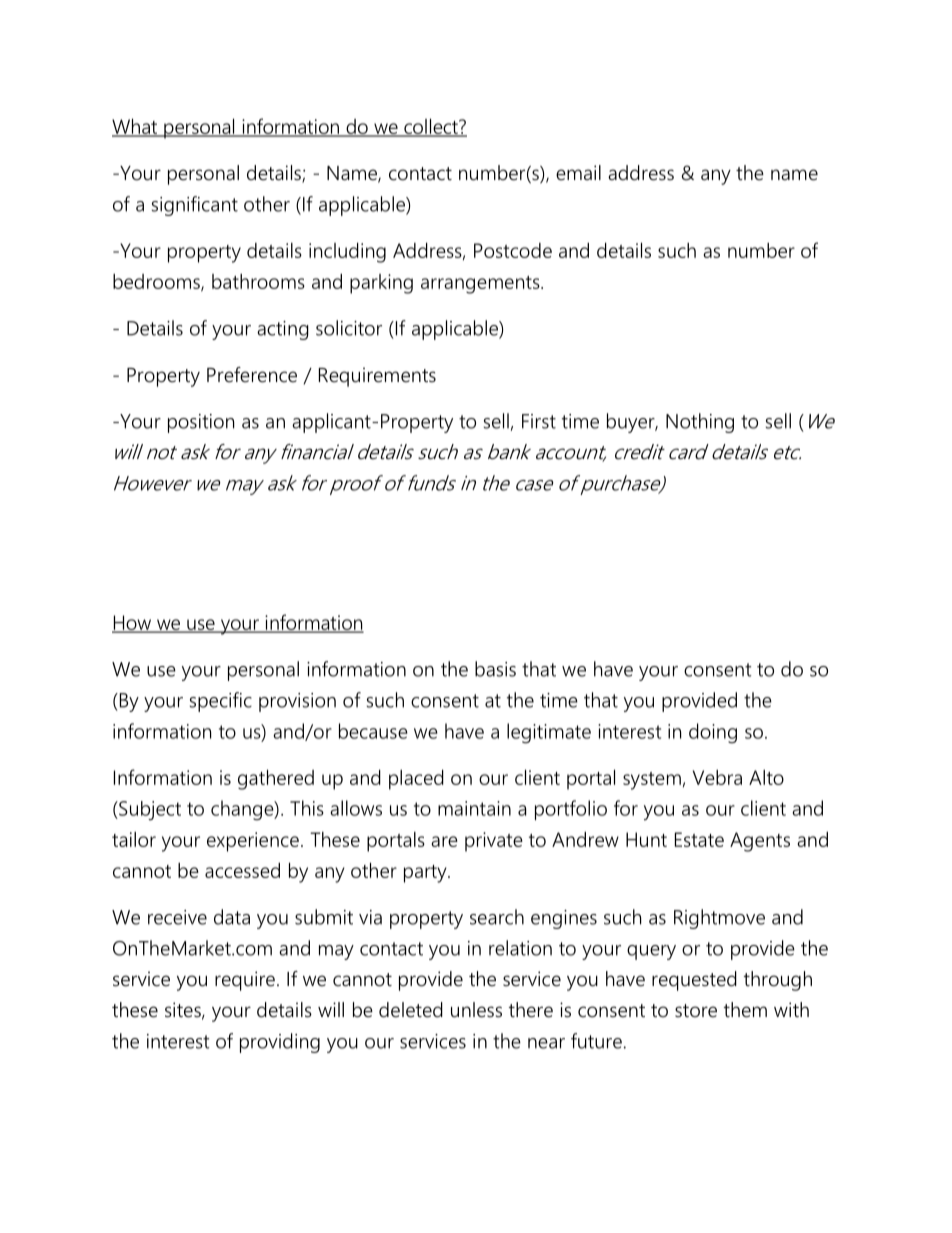 Image resolution: width=952 pixels, height=1233 pixels. Describe the element at coordinates (699, 839) in the screenshot. I see `Estate` at that location.
